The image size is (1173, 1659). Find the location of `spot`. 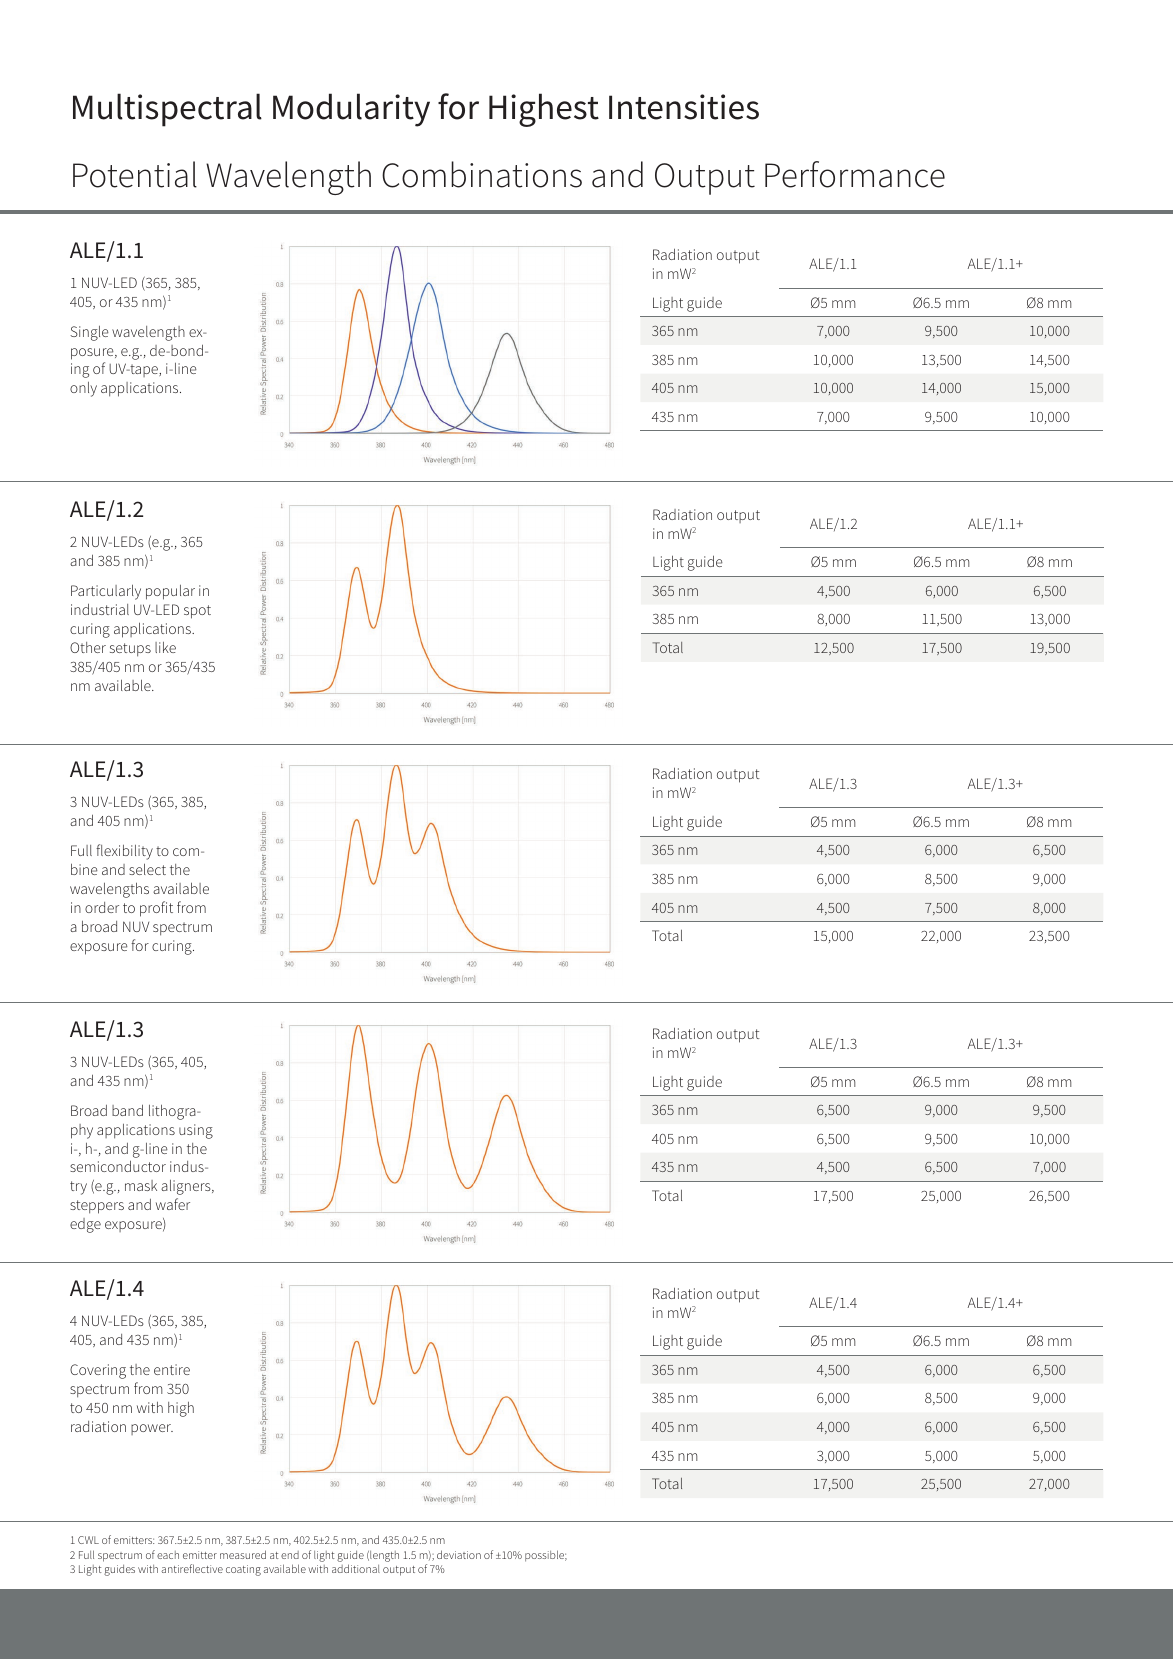

spot is located at coordinates (197, 612).
